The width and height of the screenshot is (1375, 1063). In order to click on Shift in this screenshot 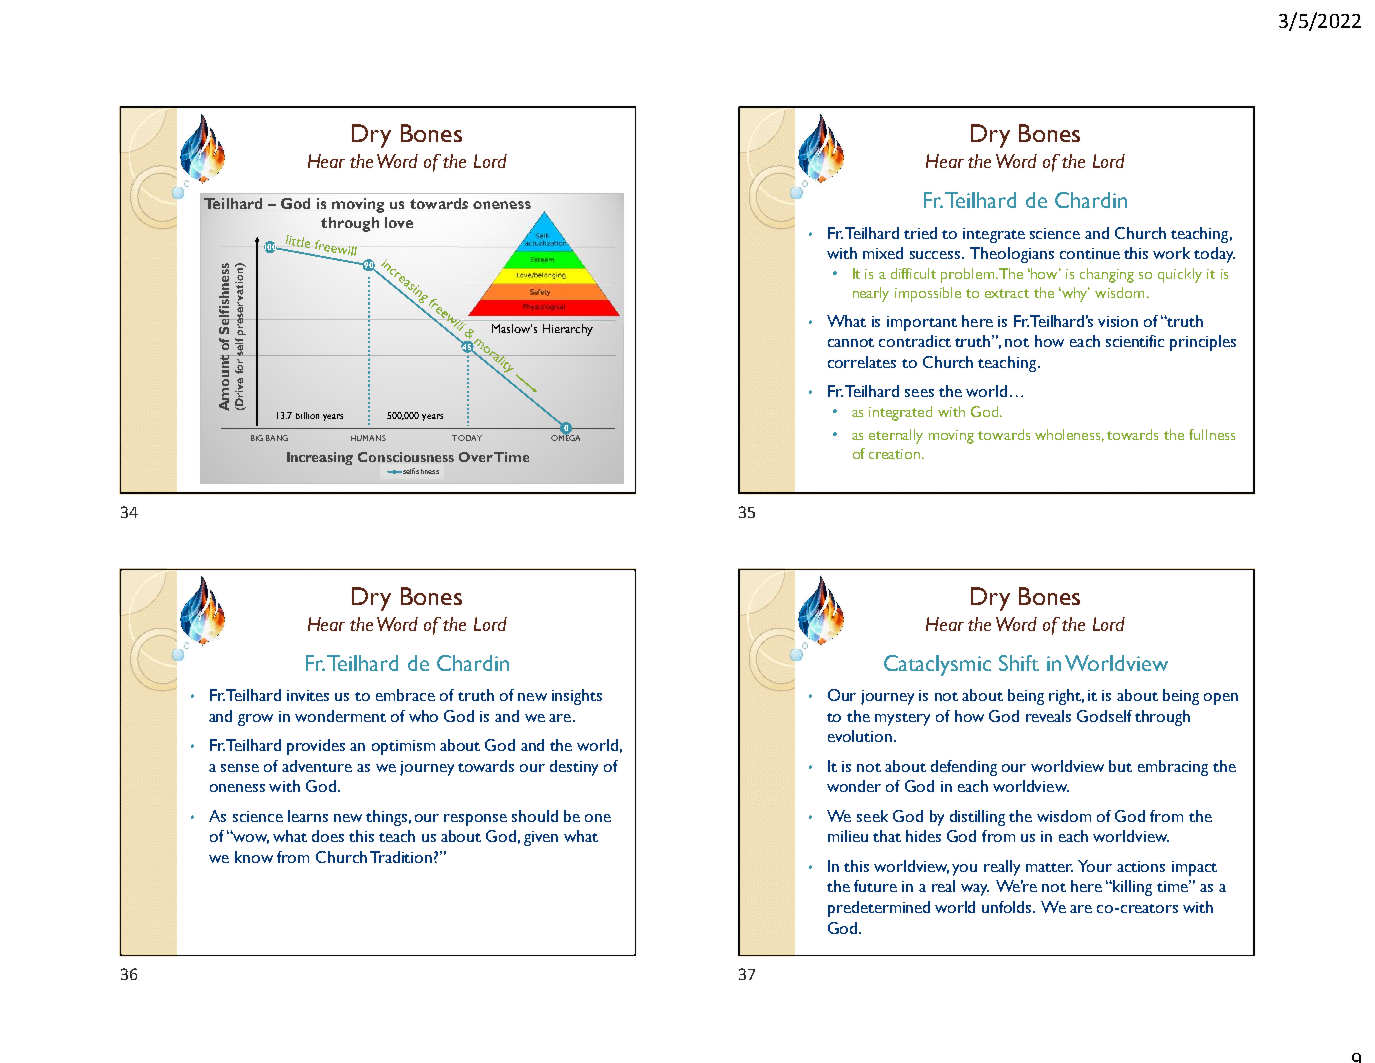, I will do `click(1019, 663)`.
